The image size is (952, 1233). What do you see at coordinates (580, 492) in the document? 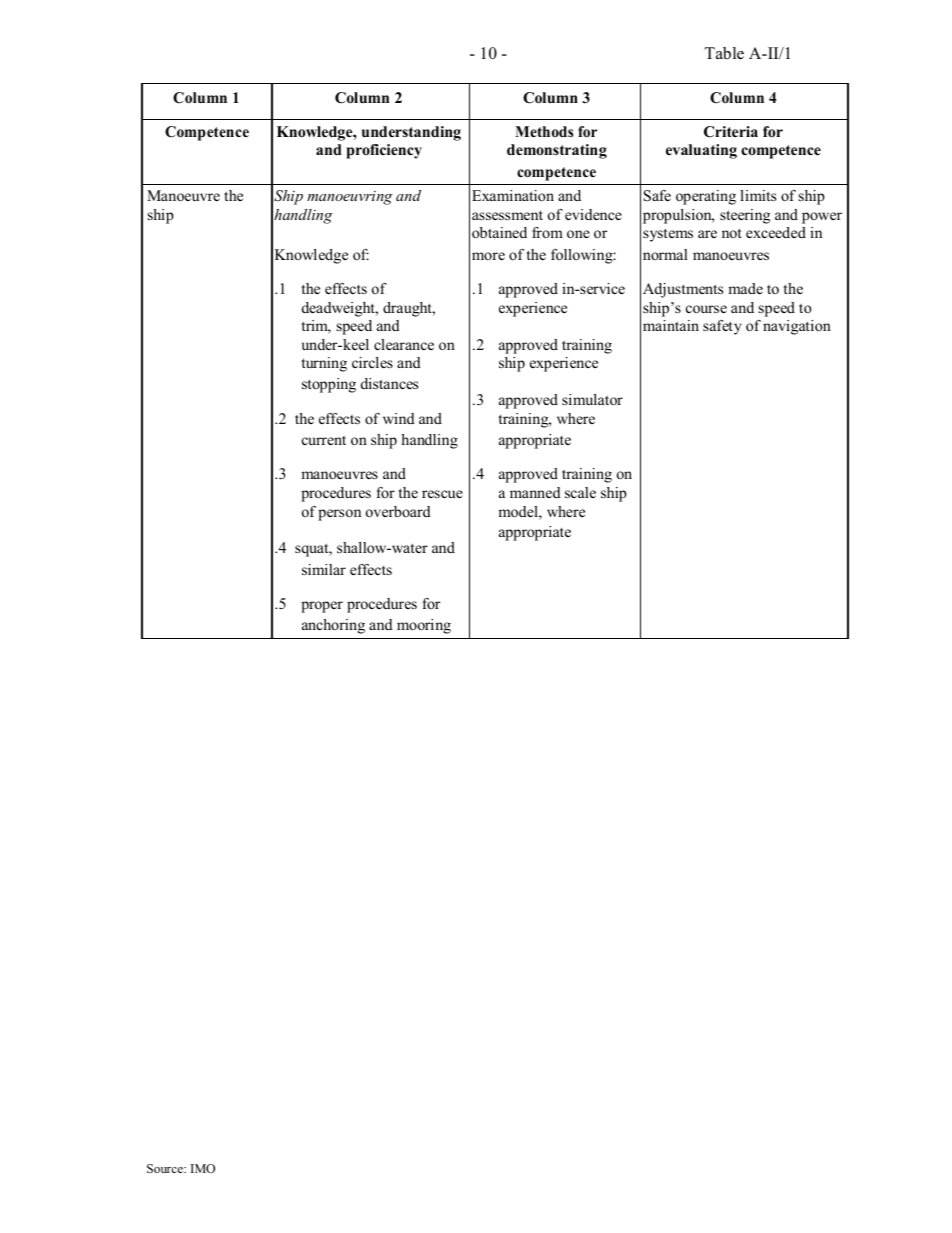
I see `scale` at bounding box center [580, 492].
